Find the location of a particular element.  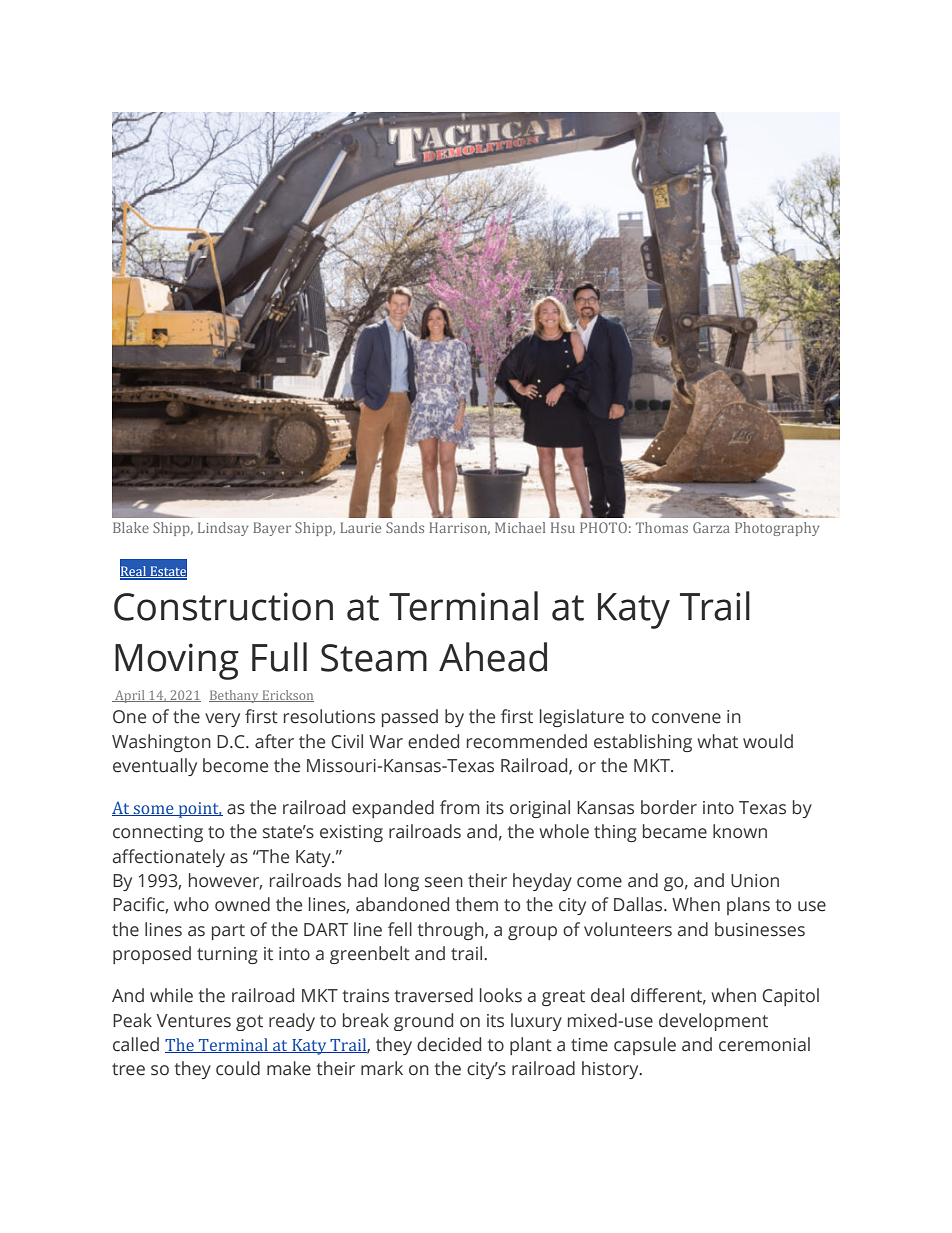

War is located at coordinates (386, 742).
